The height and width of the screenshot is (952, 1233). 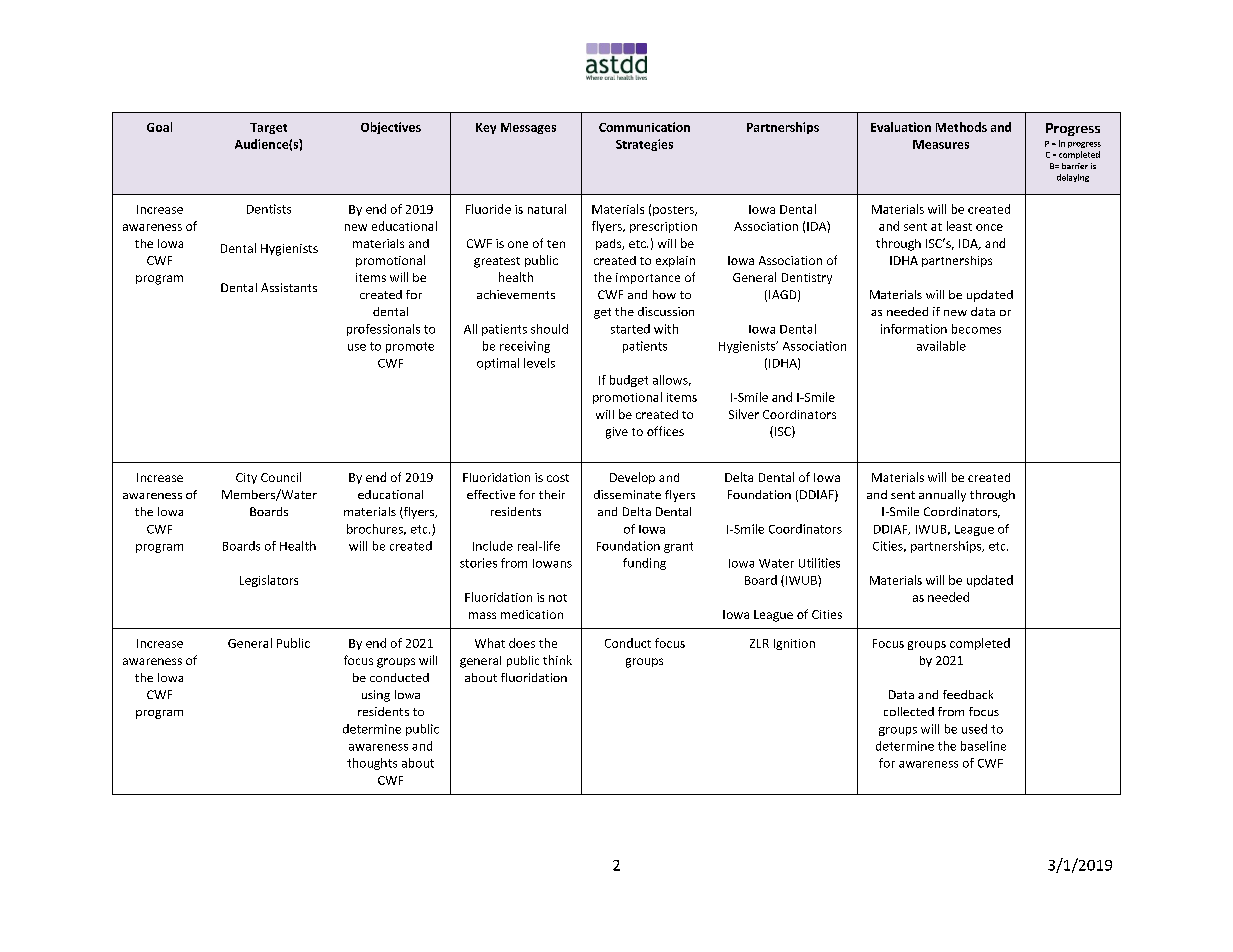 I want to click on becomes, so click(x=976, y=329).
